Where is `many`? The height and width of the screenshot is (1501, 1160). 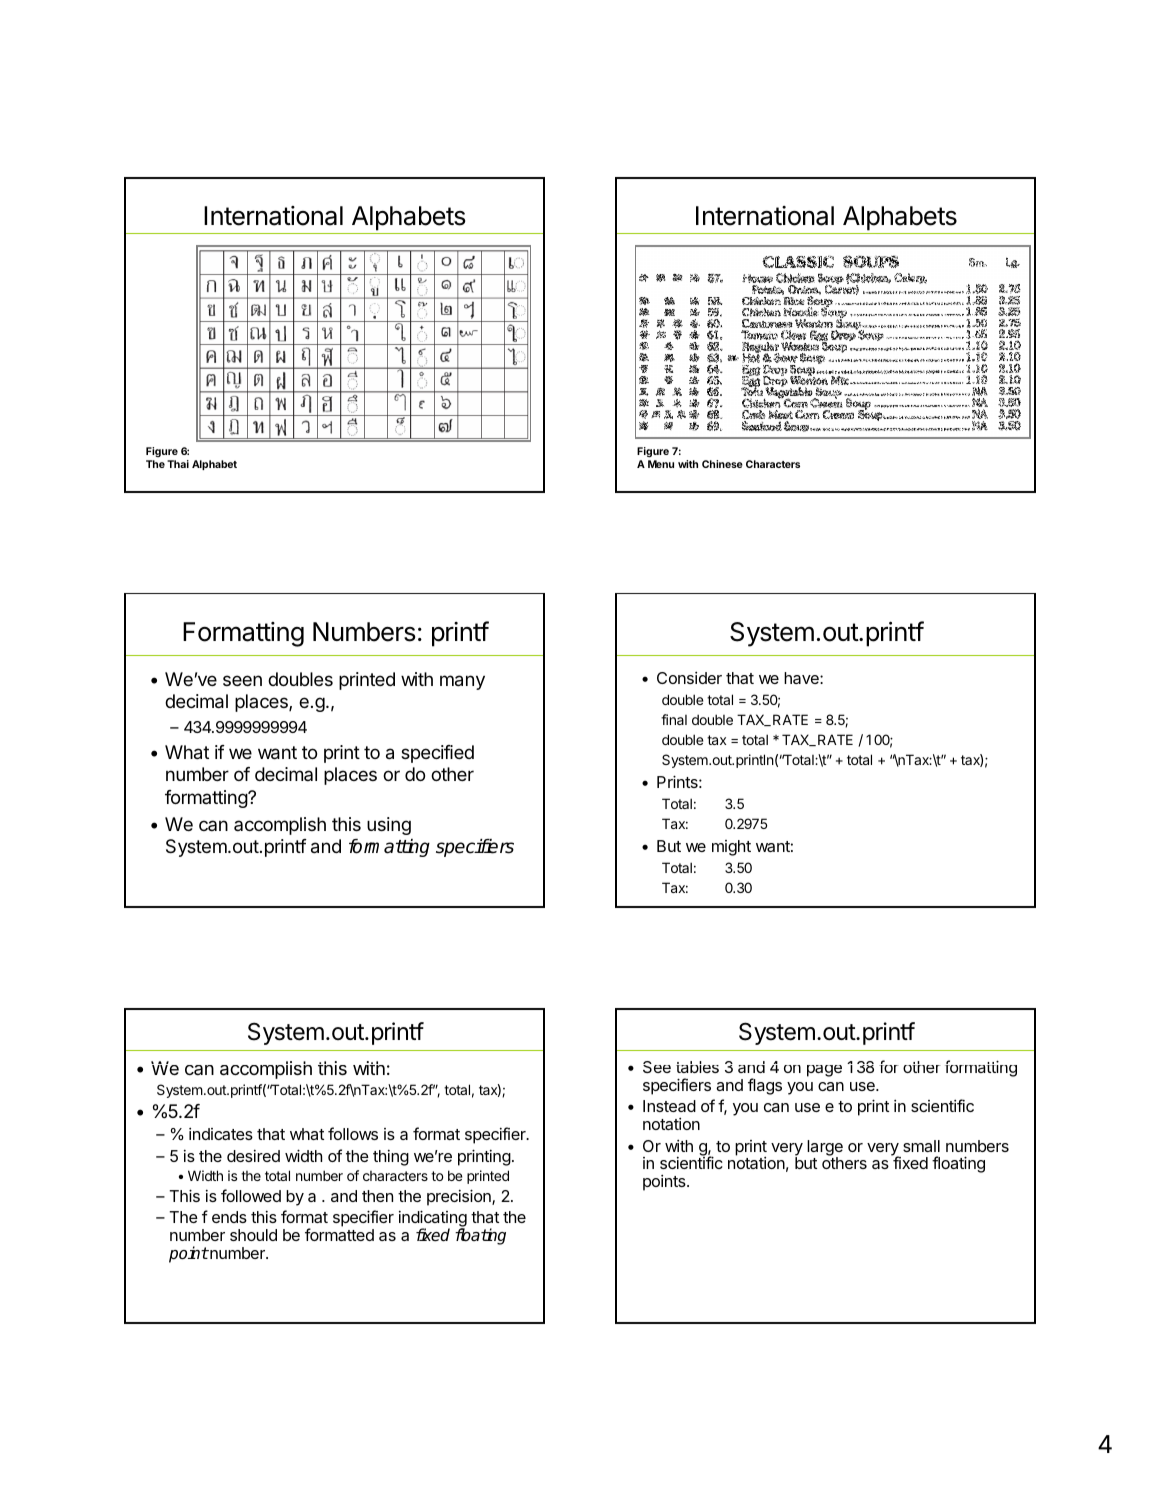 many is located at coordinates (462, 682).
